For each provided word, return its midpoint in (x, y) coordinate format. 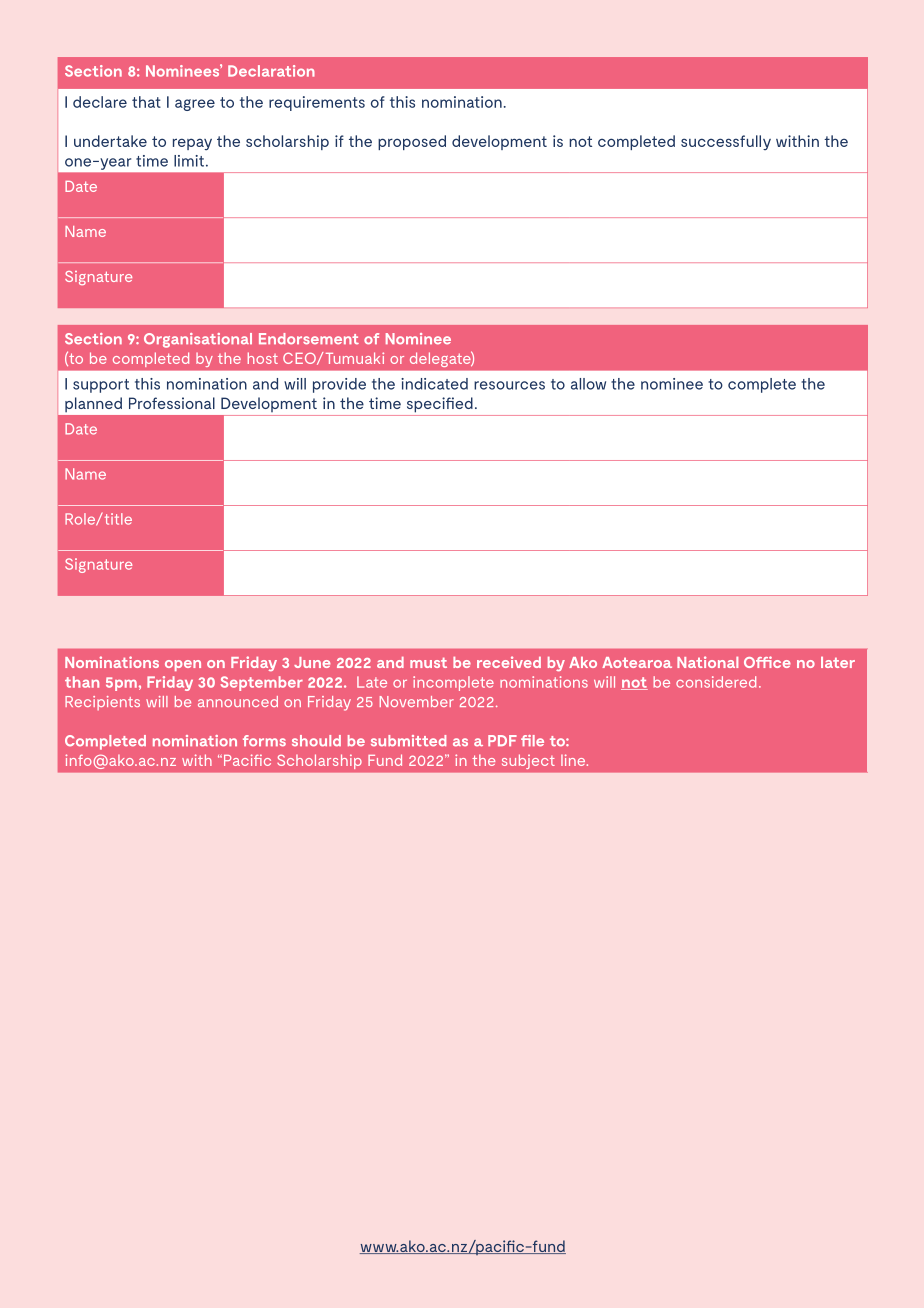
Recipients (102, 703)
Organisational (198, 340)
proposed (412, 142)
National (707, 662)
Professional (172, 403)
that (146, 102)
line (574, 760)
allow (588, 384)
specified (440, 405)
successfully (726, 142)
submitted (408, 741)
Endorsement (309, 339)
